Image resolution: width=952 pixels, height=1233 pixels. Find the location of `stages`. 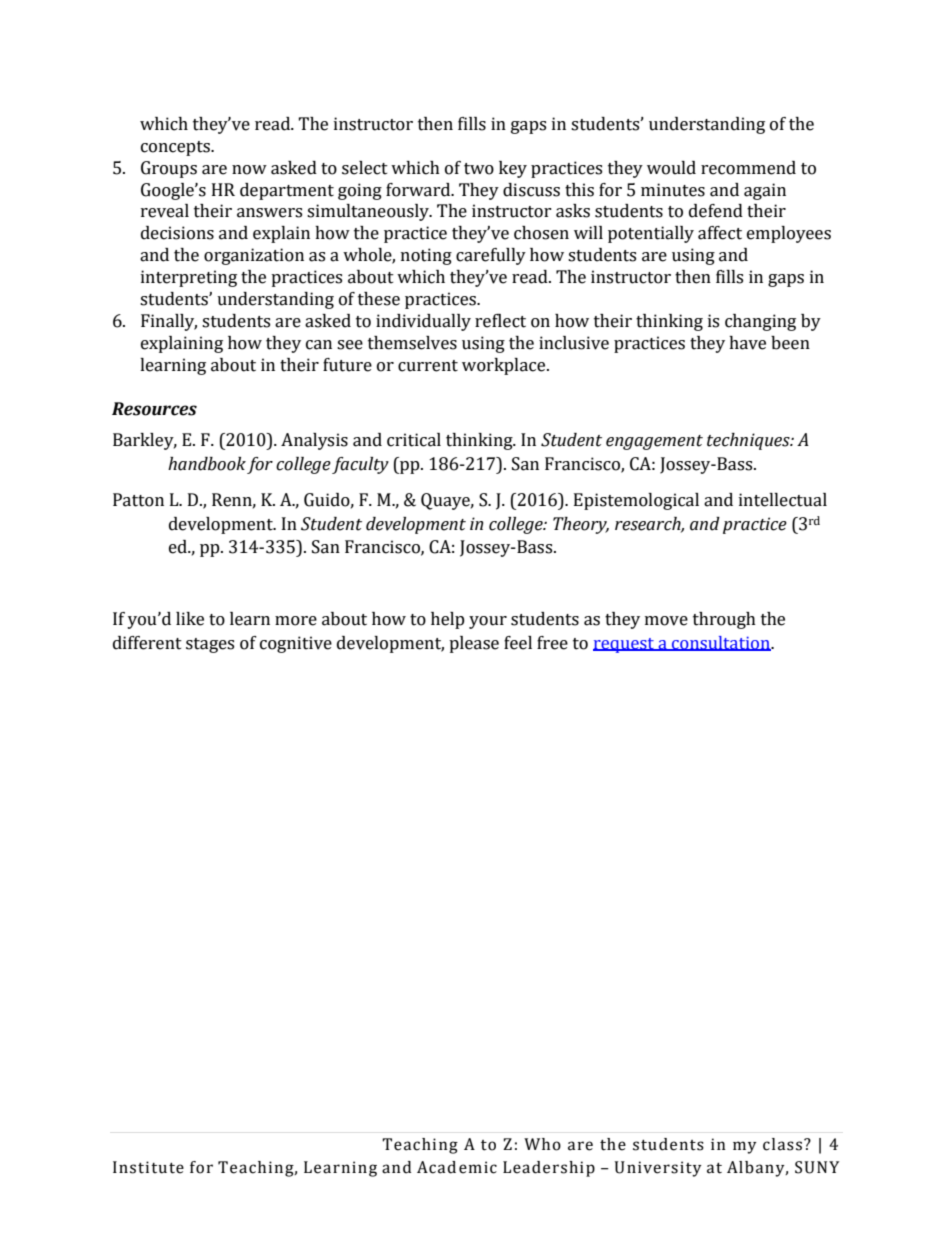

stages is located at coordinates (210, 645).
